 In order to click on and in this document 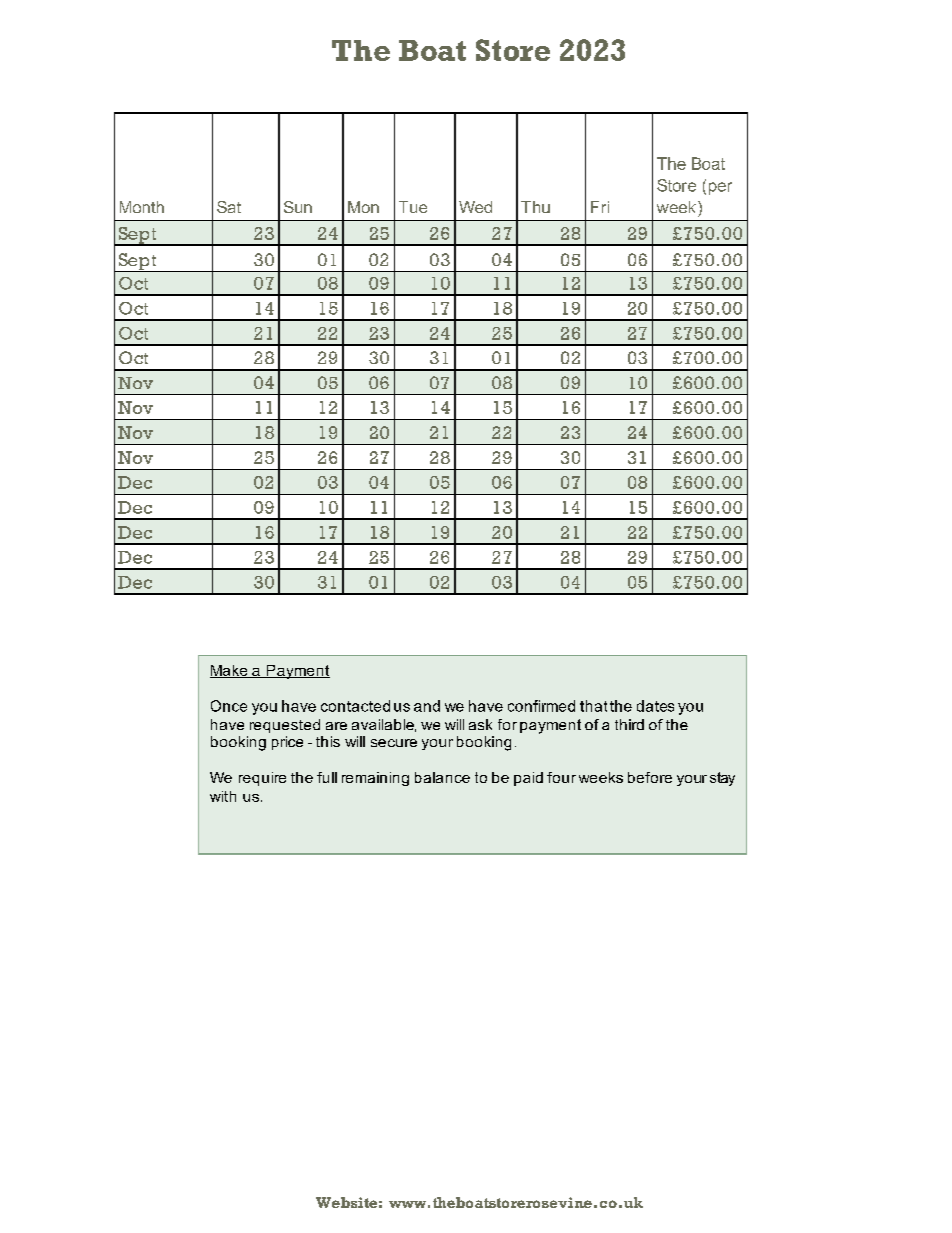, I will do `click(427, 706)`.
